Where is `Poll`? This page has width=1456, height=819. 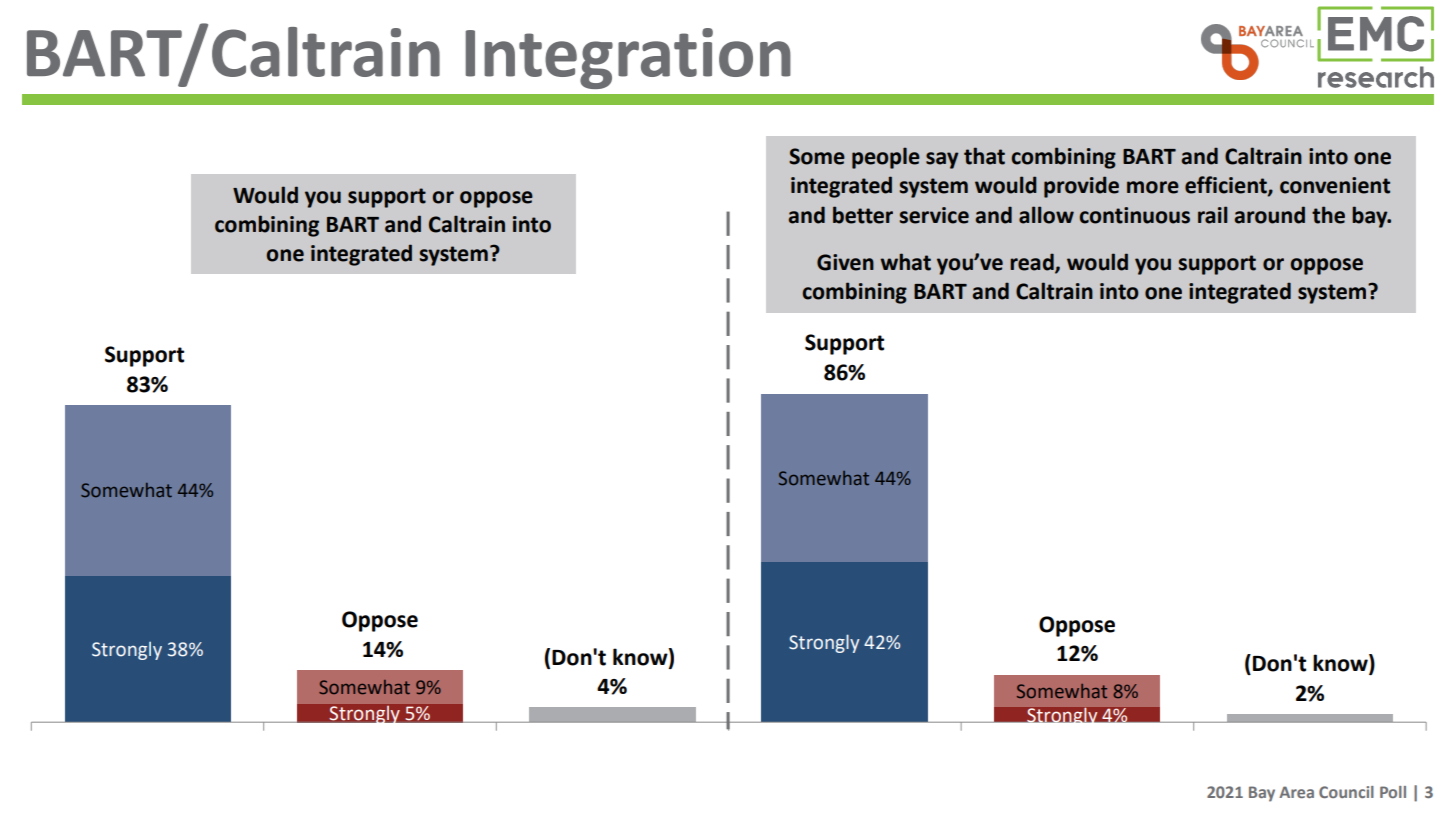 Poll is located at coordinates (1393, 792).
